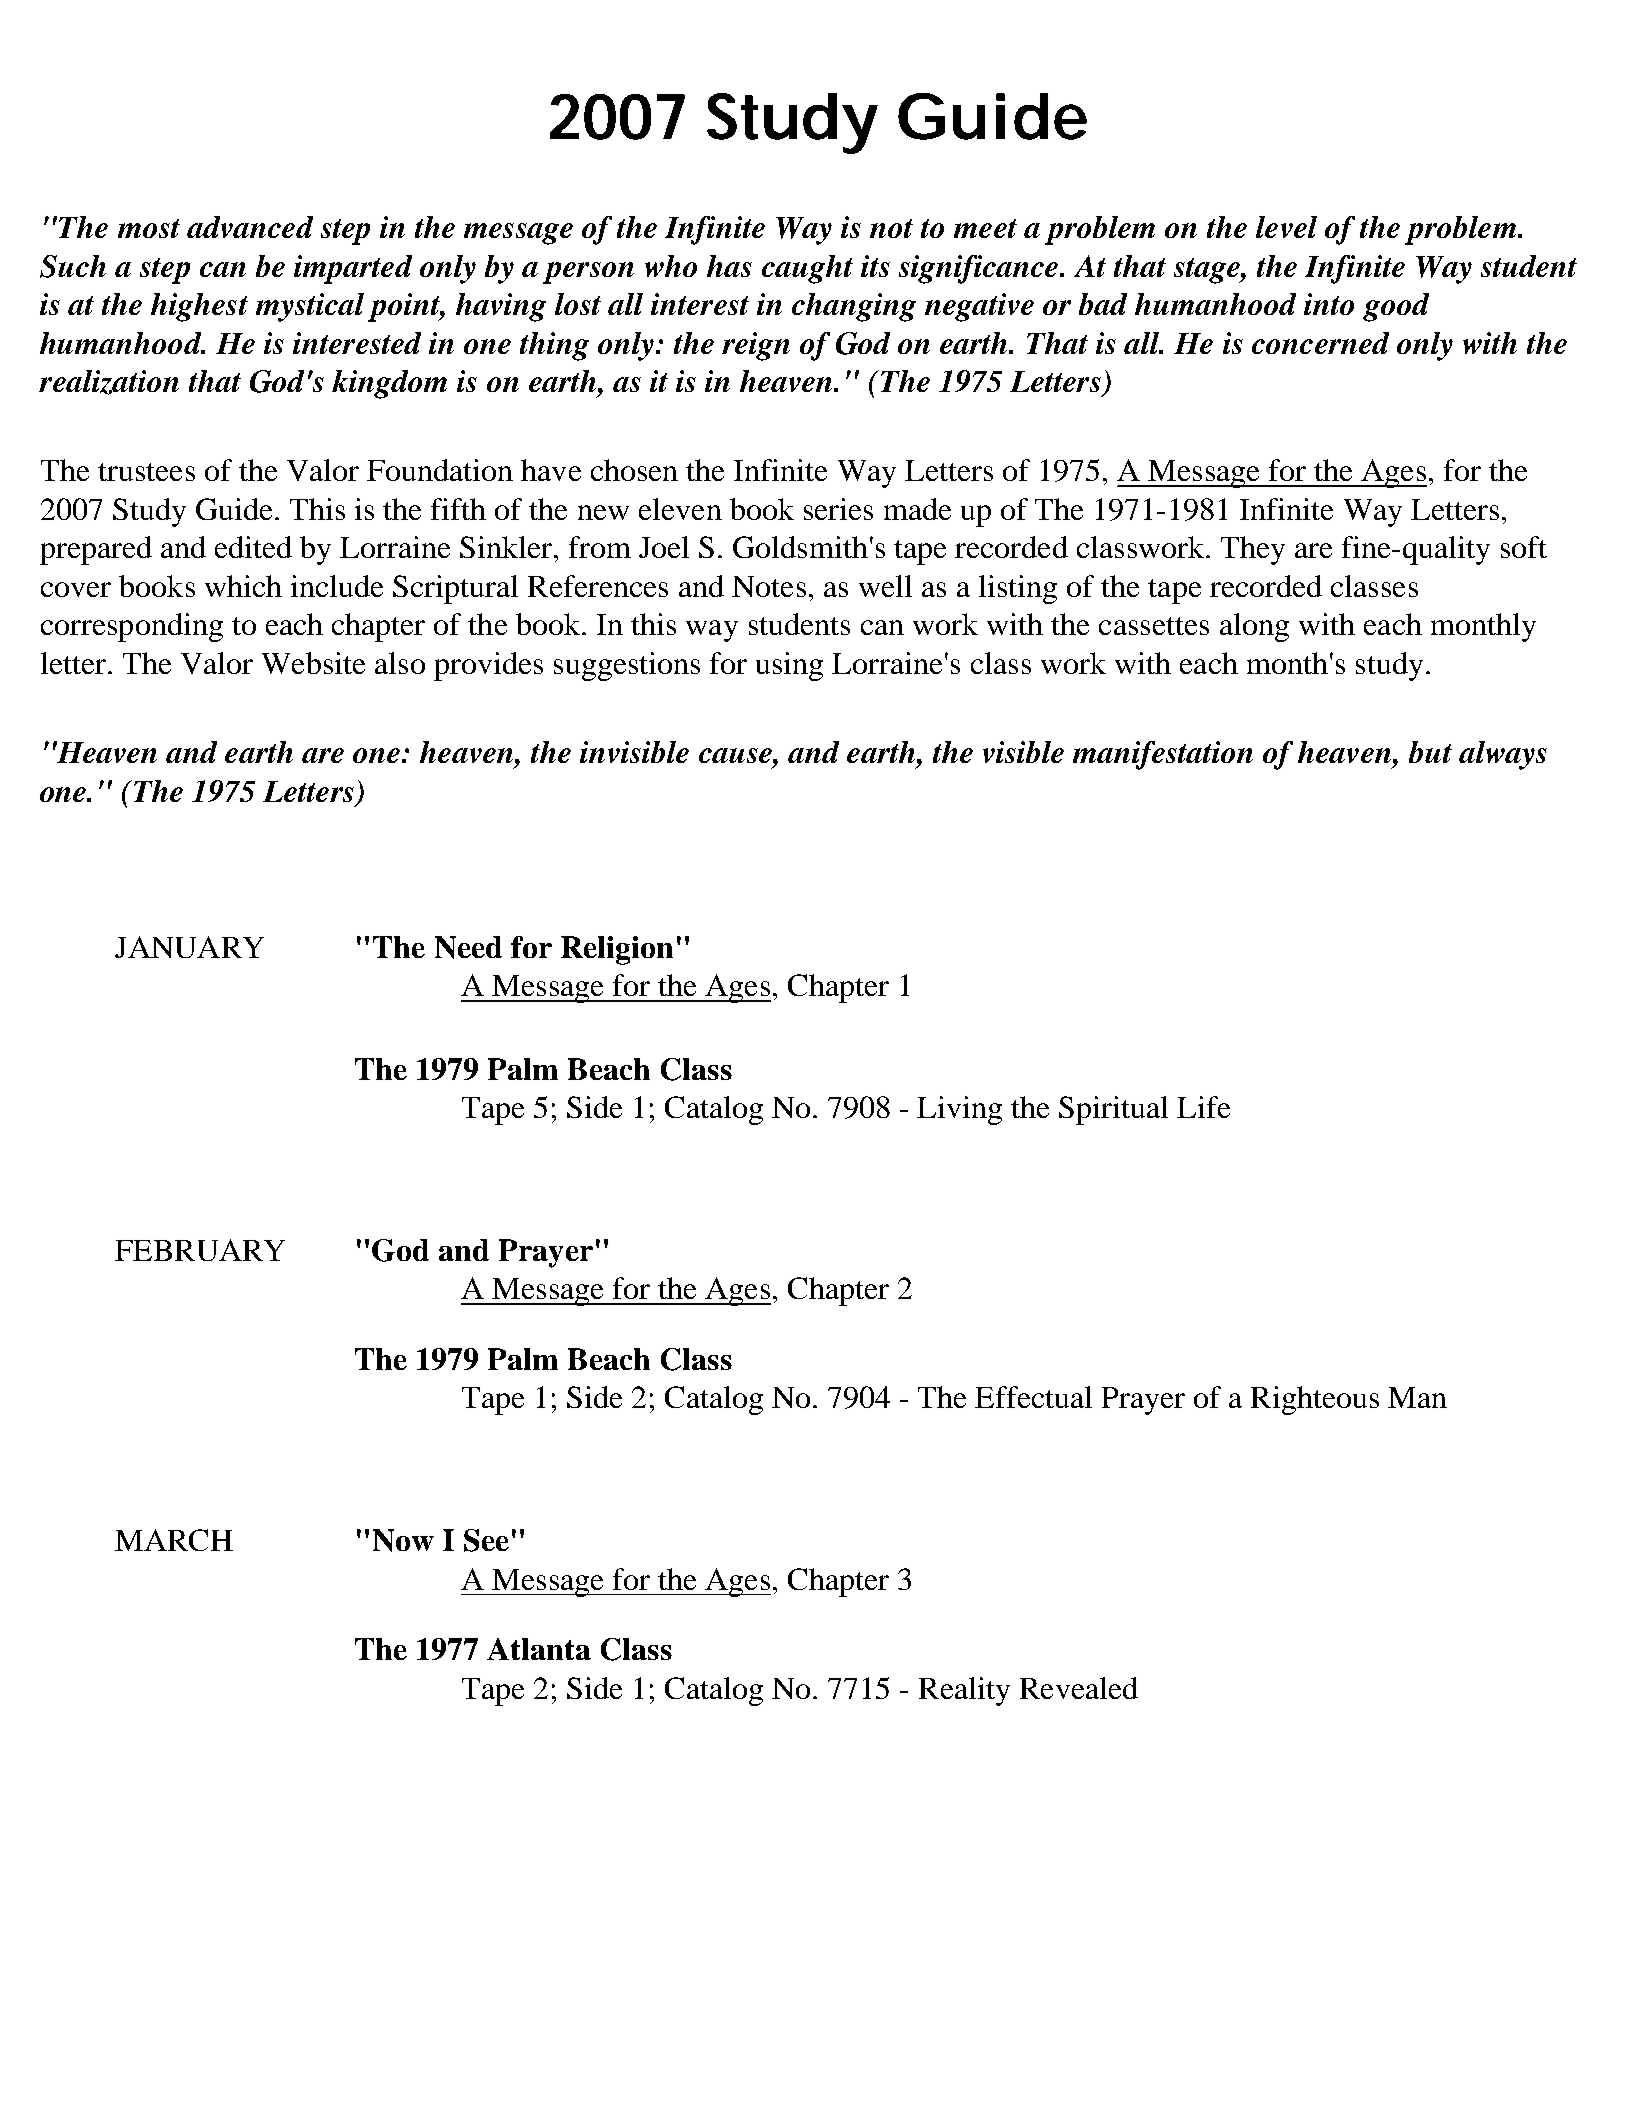 This image has width=1636, height=2117. What do you see at coordinates (964, 1691) in the image?
I see `Reality` at bounding box center [964, 1691].
